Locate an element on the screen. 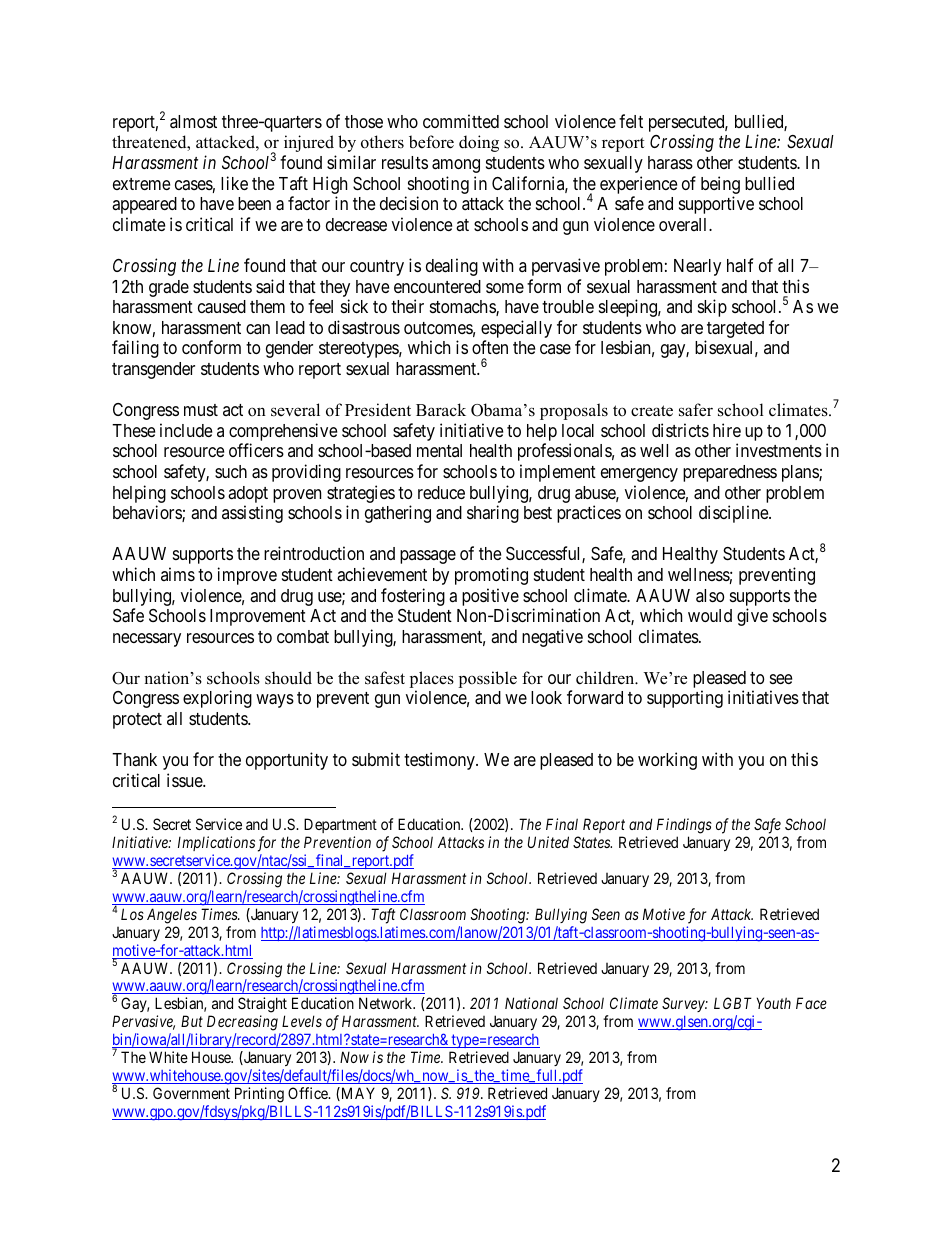 Image resolution: width=952 pixels, height=1233 pixels. positive is located at coordinates (490, 597).
